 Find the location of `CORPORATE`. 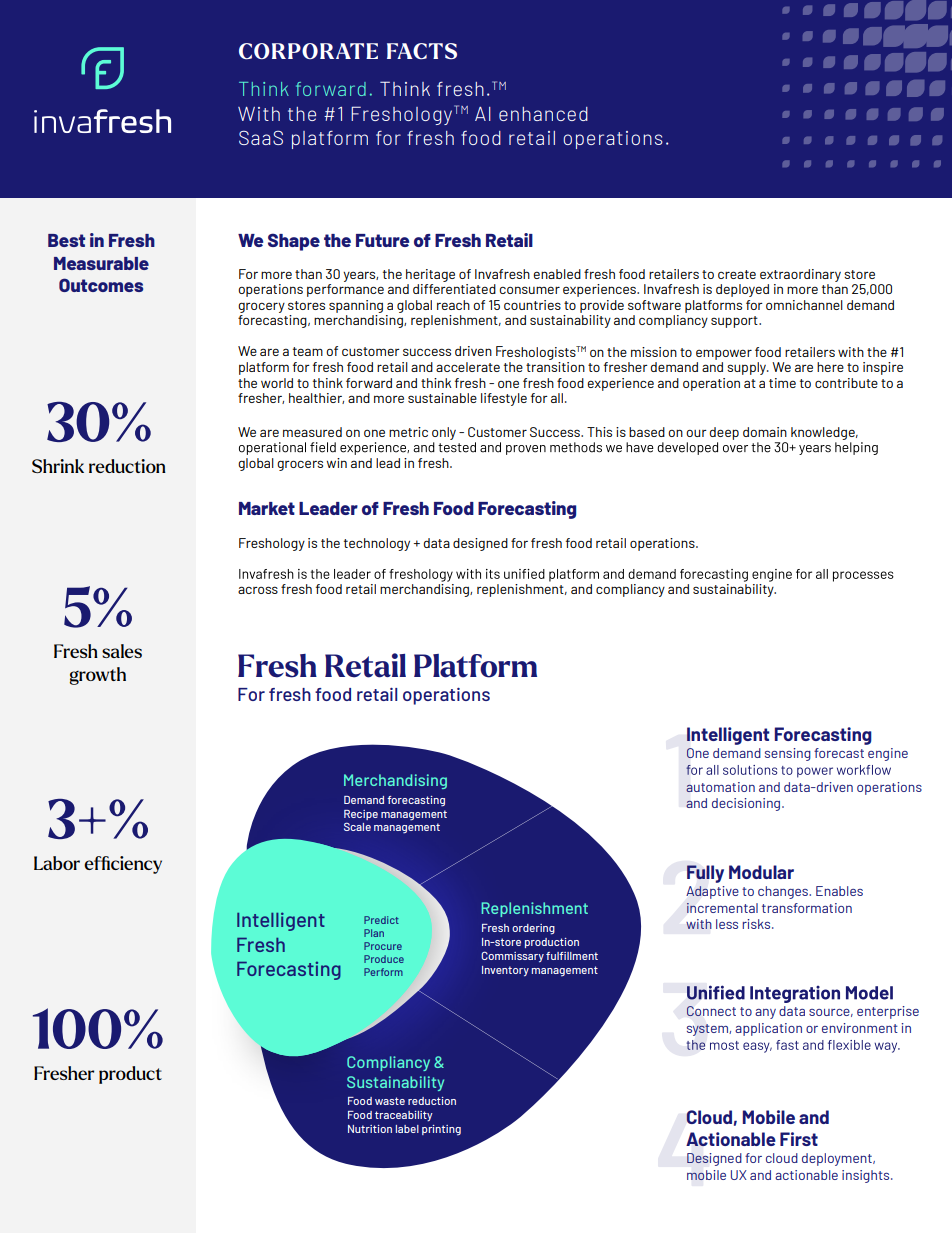

CORPORATE is located at coordinates (308, 51).
